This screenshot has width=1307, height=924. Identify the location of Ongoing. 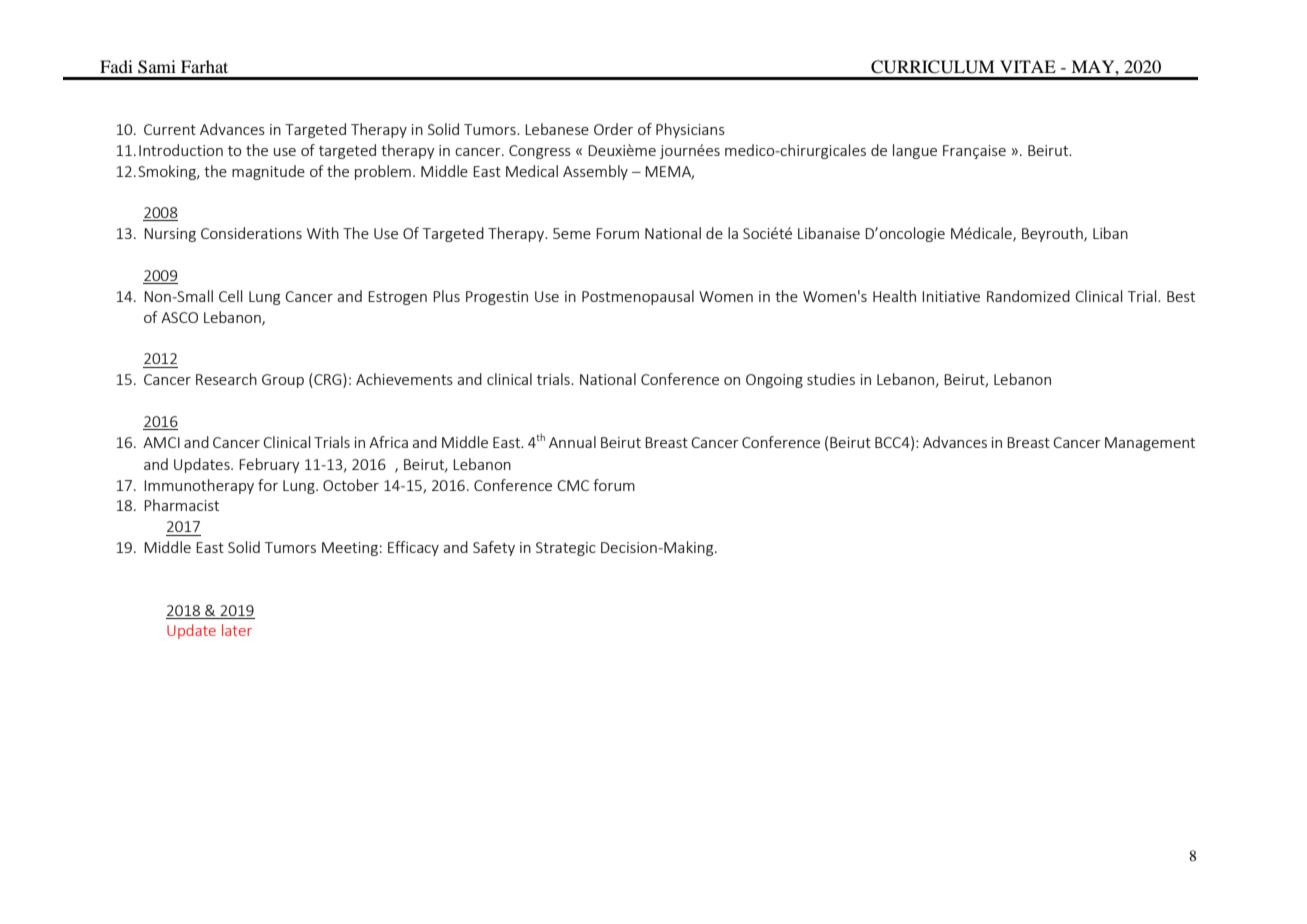
(774, 381).
